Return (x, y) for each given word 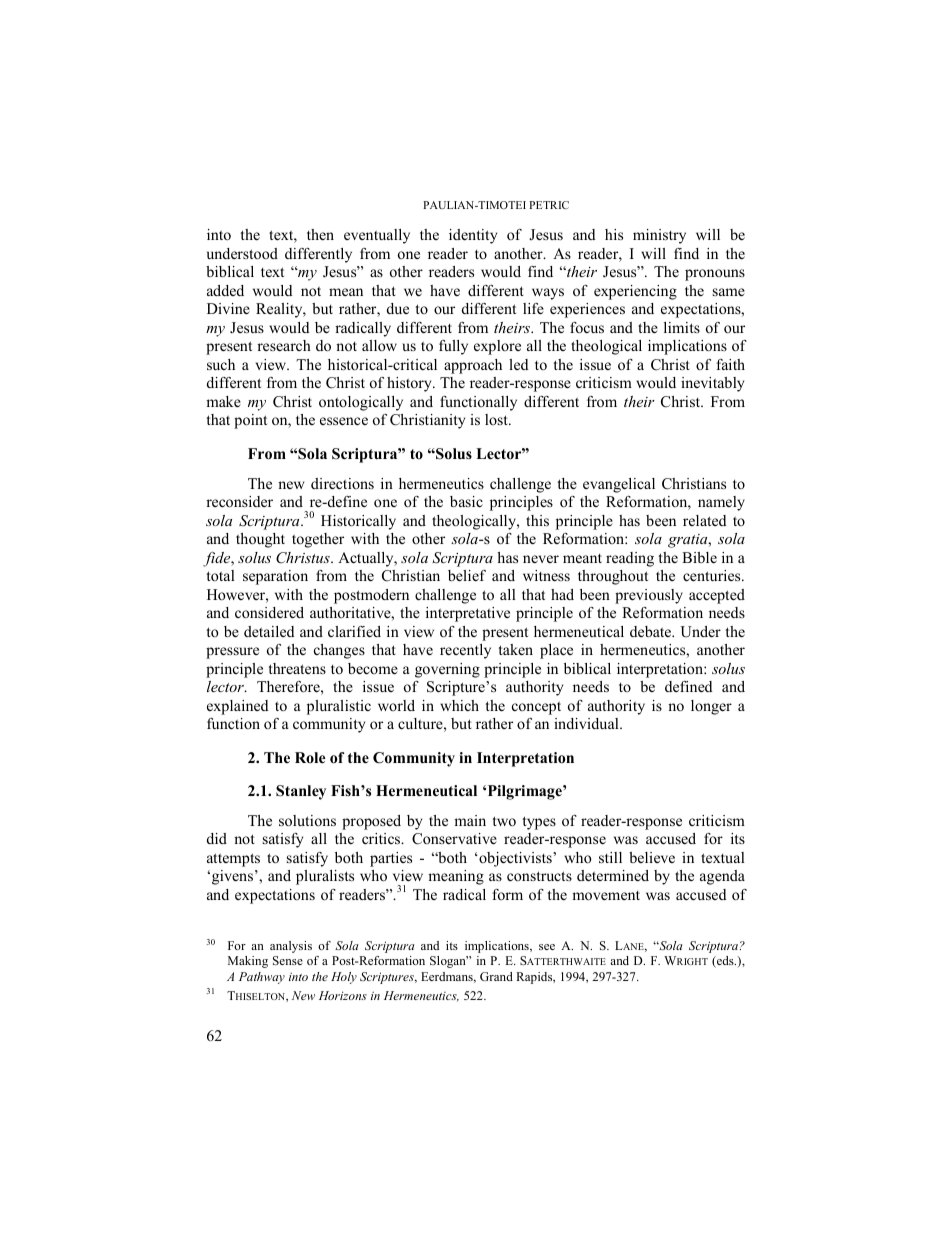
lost (497, 419)
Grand (496, 976)
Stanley (301, 792)
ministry (659, 236)
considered (269, 612)
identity (473, 236)
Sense (288, 960)
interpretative (468, 614)
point (250, 421)
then (320, 234)
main (470, 820)
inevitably (712, 384)
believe (652, 857)
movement (606, 895)
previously (649, 596)
